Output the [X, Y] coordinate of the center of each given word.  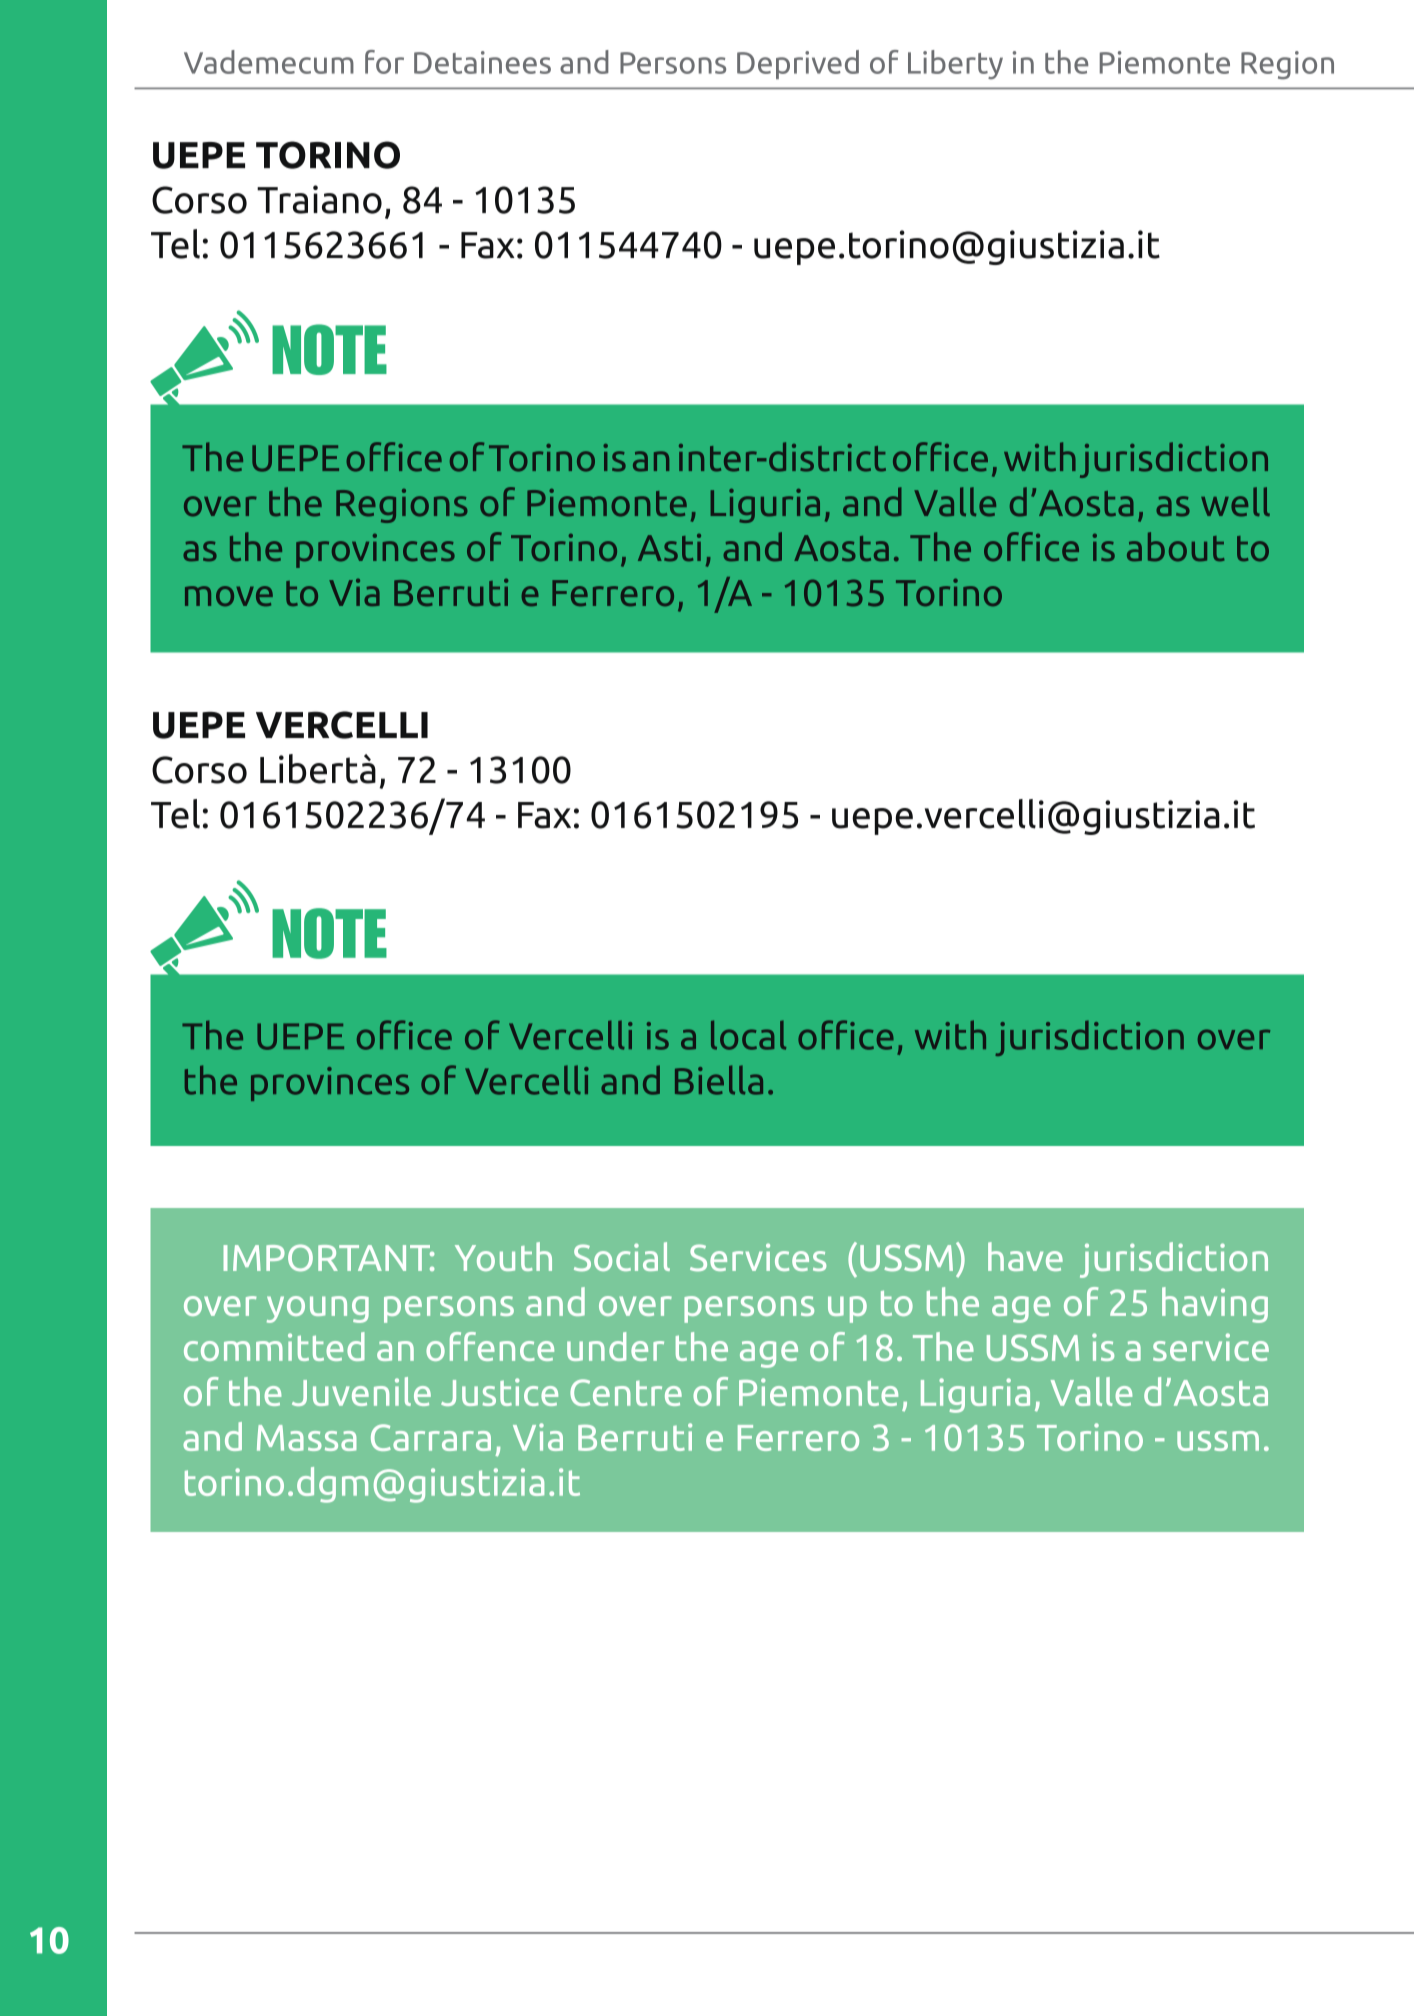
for [384, 62]
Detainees [482, 62]
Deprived [798, 64]
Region [1287, 65]
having [1215, 1305]
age [1021, 1309]
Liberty [955, 64]
